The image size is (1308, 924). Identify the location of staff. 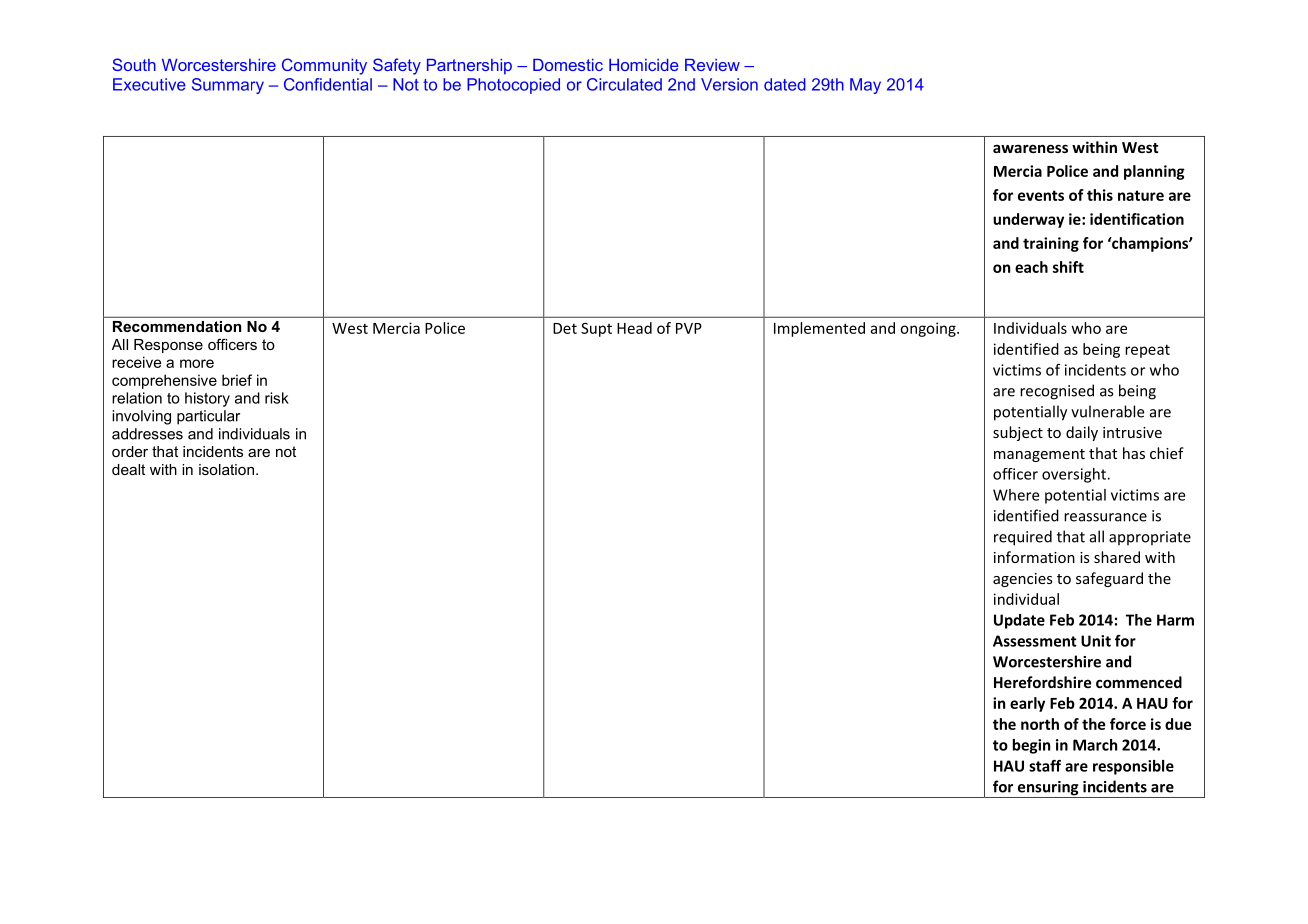
(1045, 766).
